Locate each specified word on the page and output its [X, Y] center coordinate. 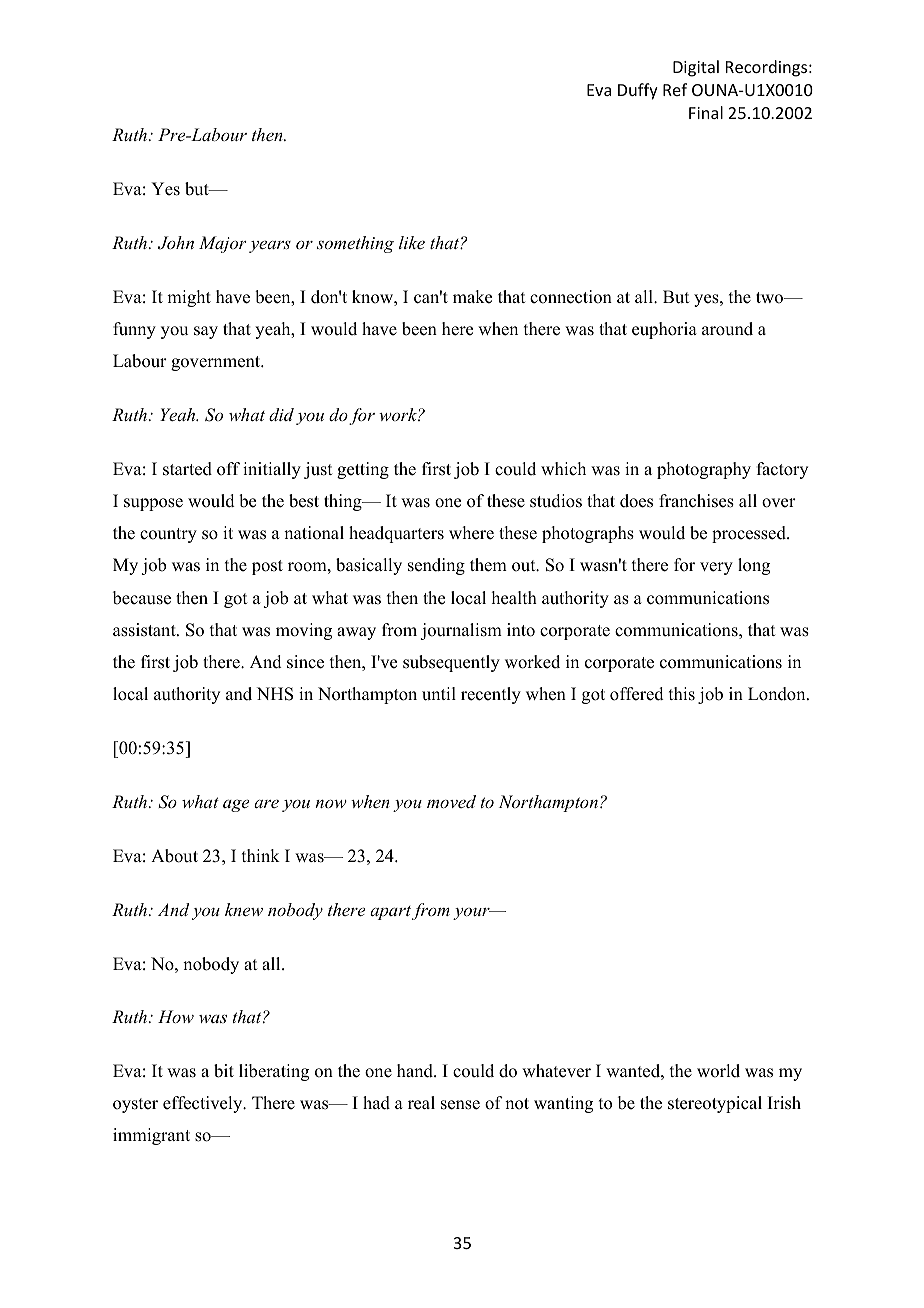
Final [706, 112]
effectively [204, 1104]
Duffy [638, 91]
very [716, 568]
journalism [461, 631]
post [267, 567]
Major [223, 244]
